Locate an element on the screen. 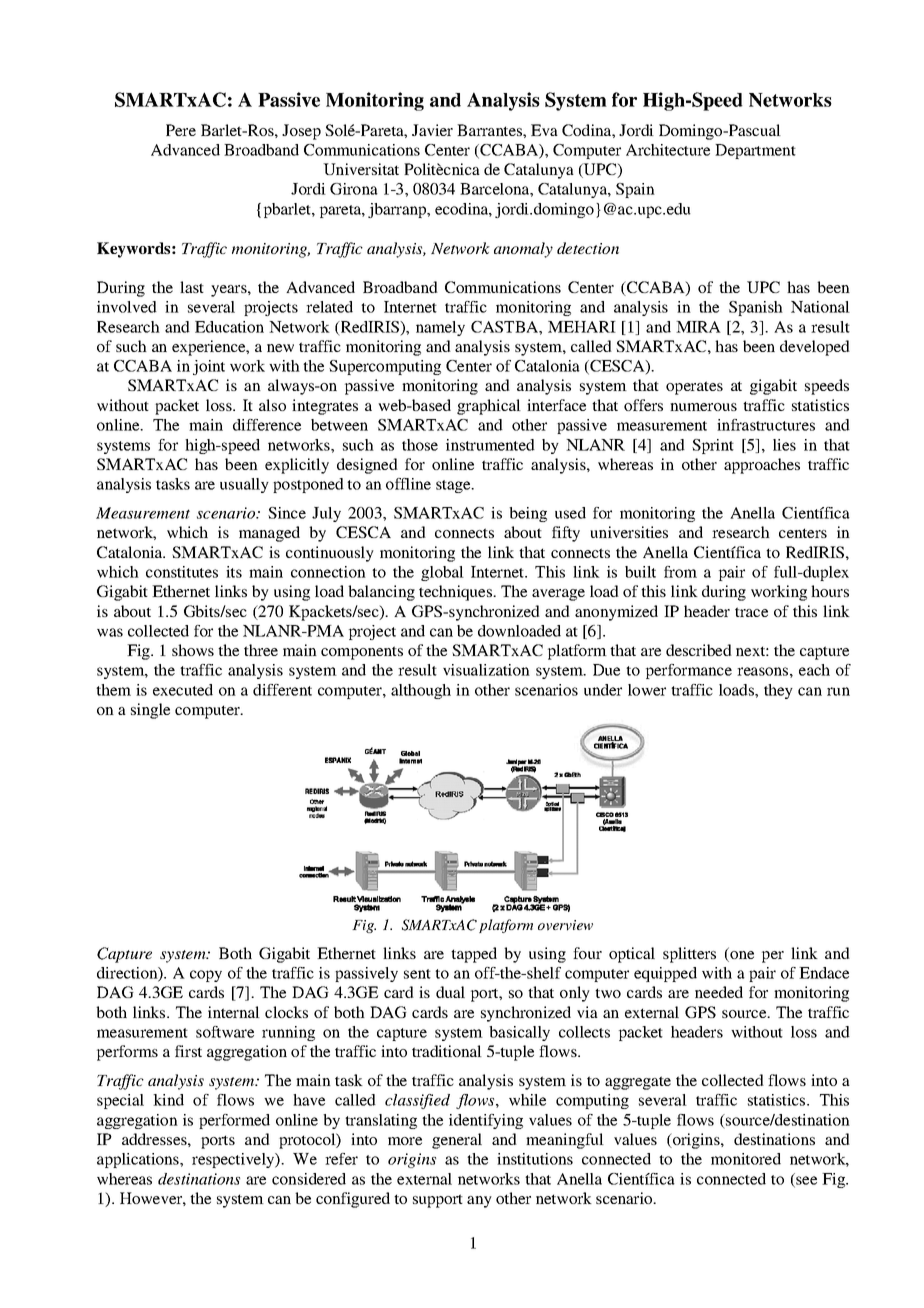  Department is located at coordinates (755, 151).
